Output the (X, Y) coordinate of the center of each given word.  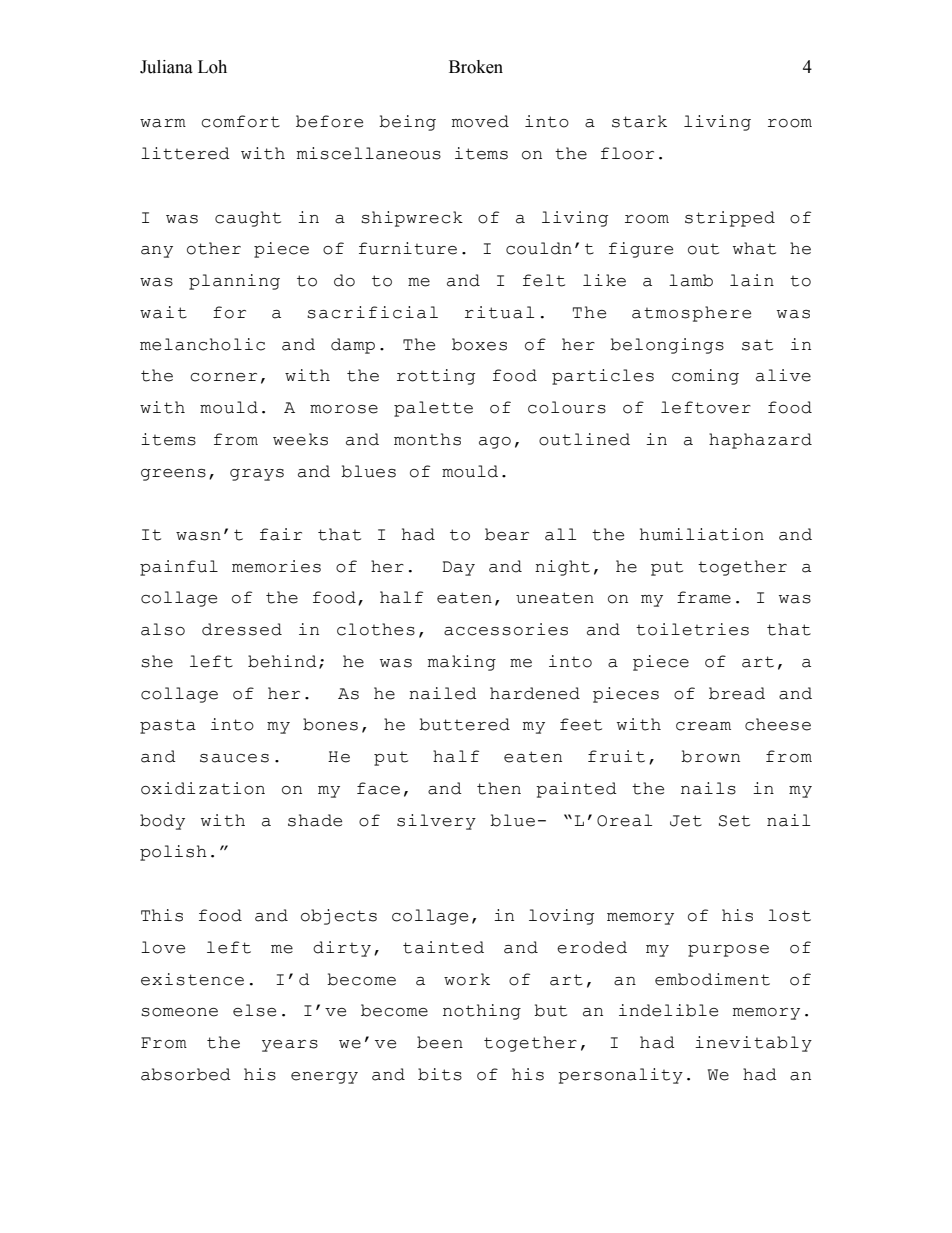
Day (458, 568)
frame (704, 597)
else (254, 1010)
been (440, 1042)
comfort (240, 121)
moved (480, 121)
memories (276, 566)
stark (639, 121)
